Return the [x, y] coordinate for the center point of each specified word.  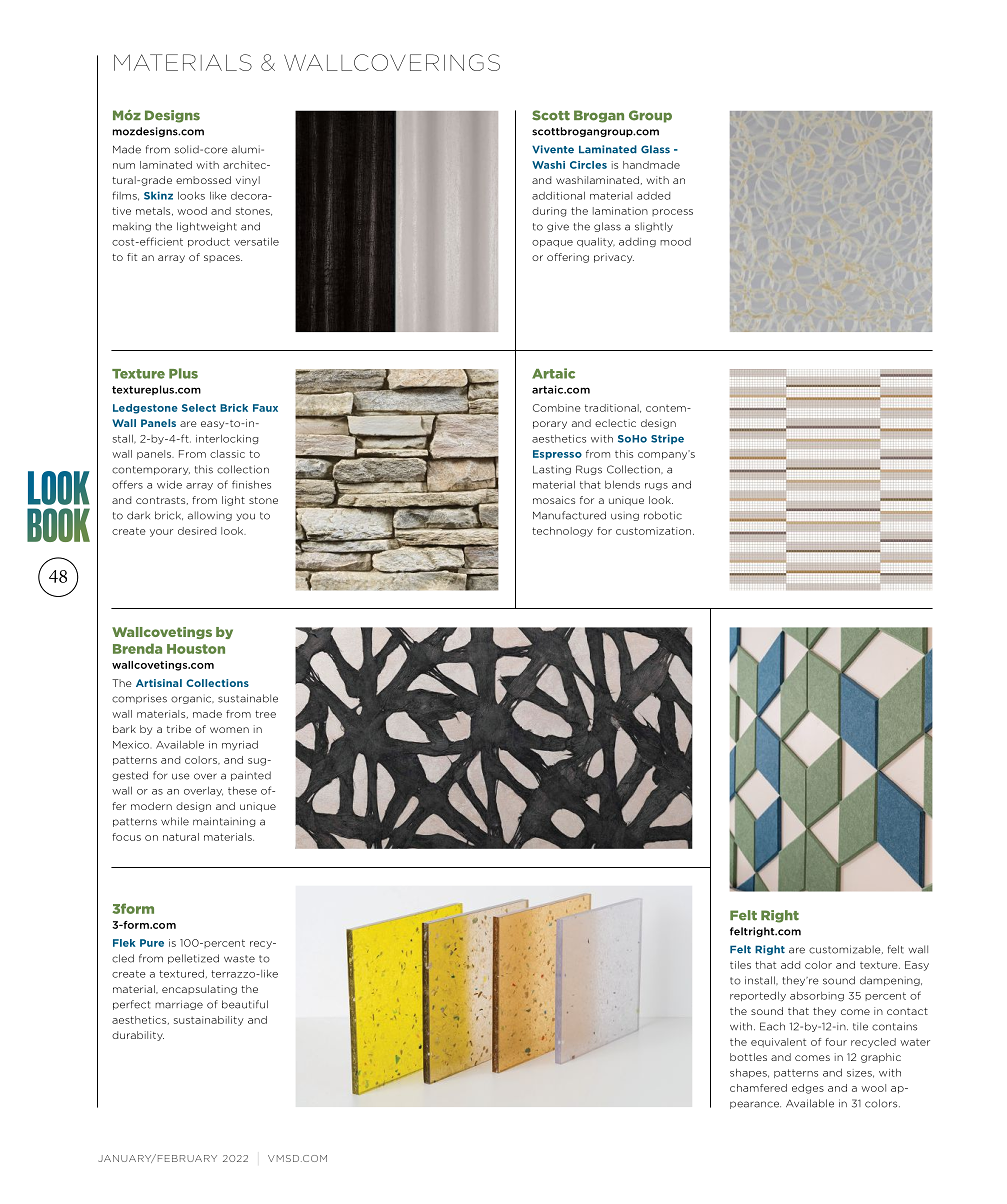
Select [199, 408]
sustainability [209, 1021]
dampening [891, 981]
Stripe [667, 439]
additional [558, 196]
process [672, 212]
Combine [557, 408]
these [242, 791]
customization [655, 531]
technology [562, 532]
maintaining [224, 822]
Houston [196, 649]
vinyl [248, 181]
